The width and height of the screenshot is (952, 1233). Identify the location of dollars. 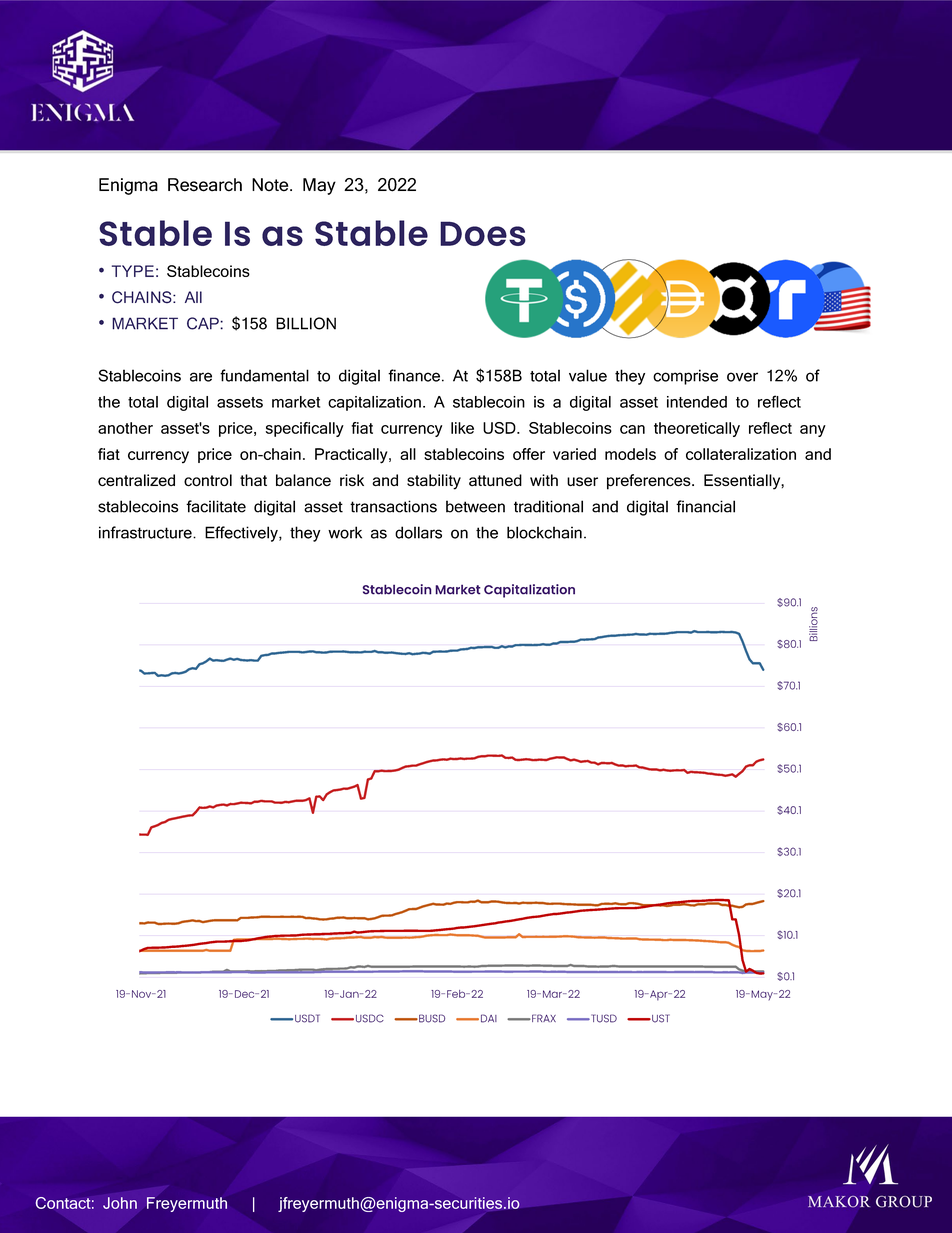
(418, 532).
